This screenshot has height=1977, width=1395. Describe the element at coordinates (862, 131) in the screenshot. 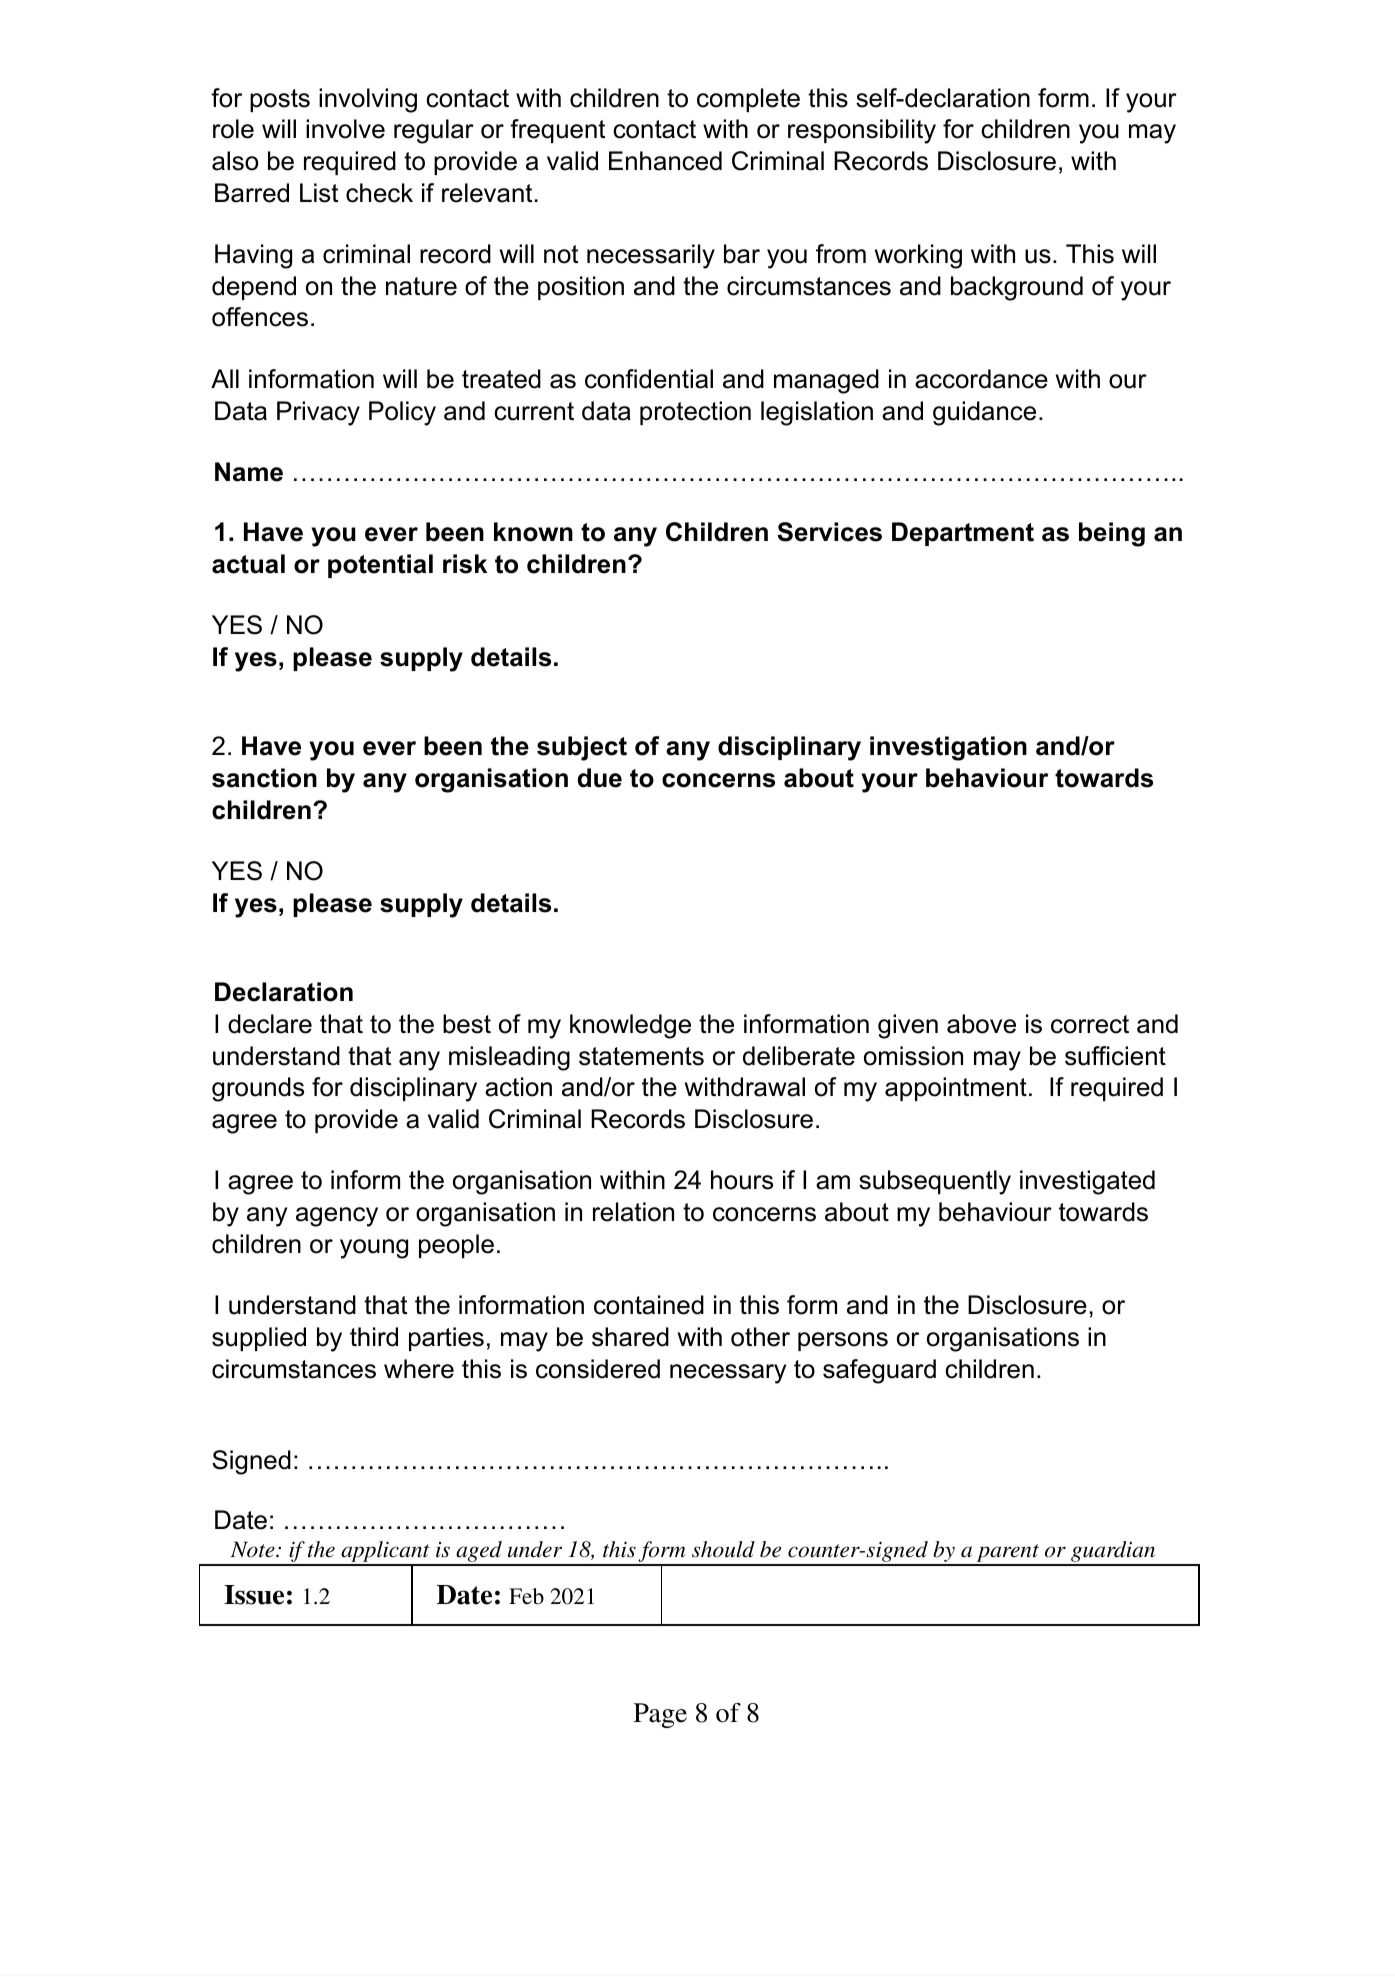

I see `responsibility` at that location.
